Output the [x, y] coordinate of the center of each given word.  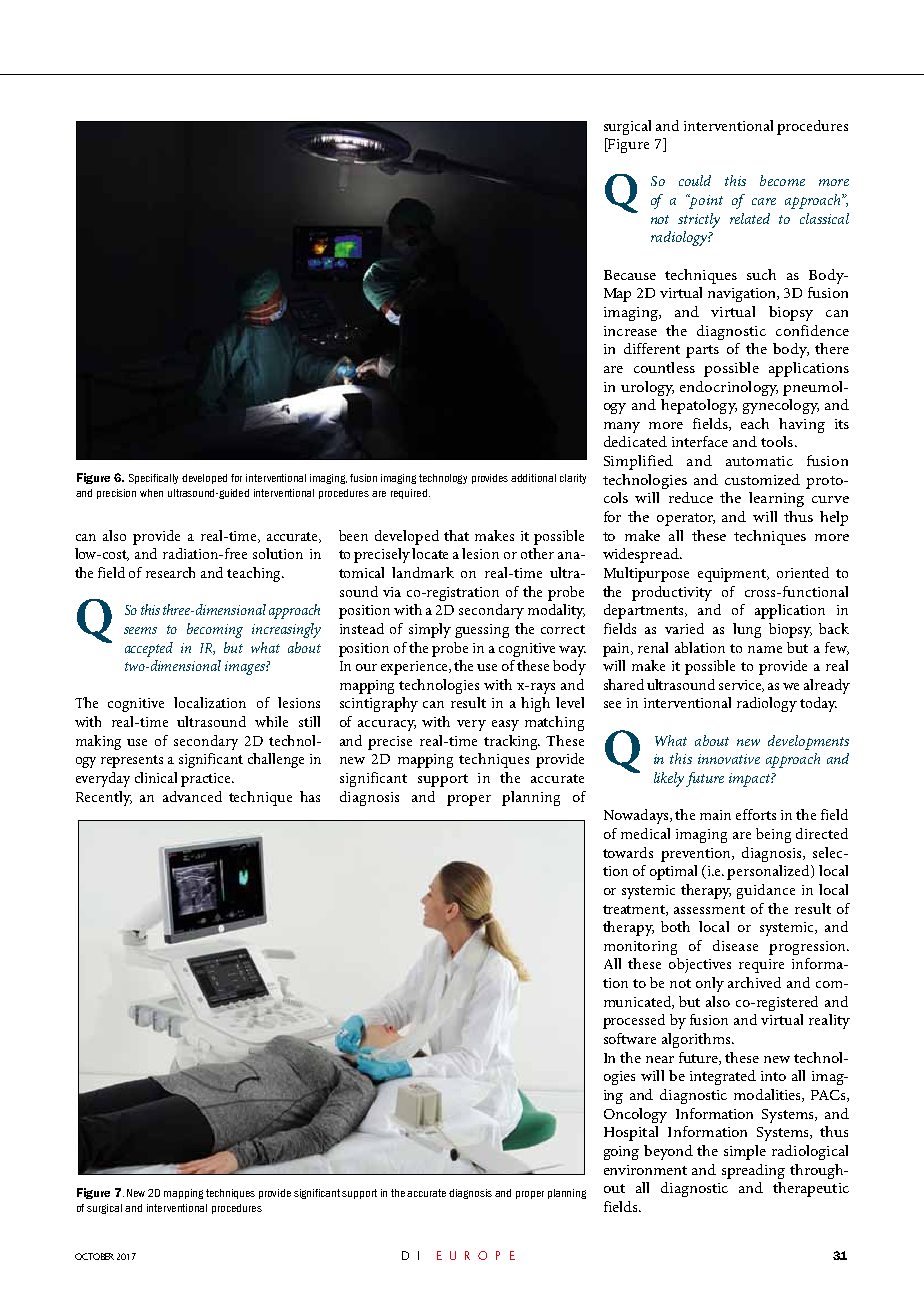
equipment [733, 575]
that [456, 535]
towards [628, 852]
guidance [766, 891]
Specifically [153, 479]
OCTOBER [94, 1256]
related [750, 218]
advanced [192, 796]
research [170, 572]
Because [630, 275]
